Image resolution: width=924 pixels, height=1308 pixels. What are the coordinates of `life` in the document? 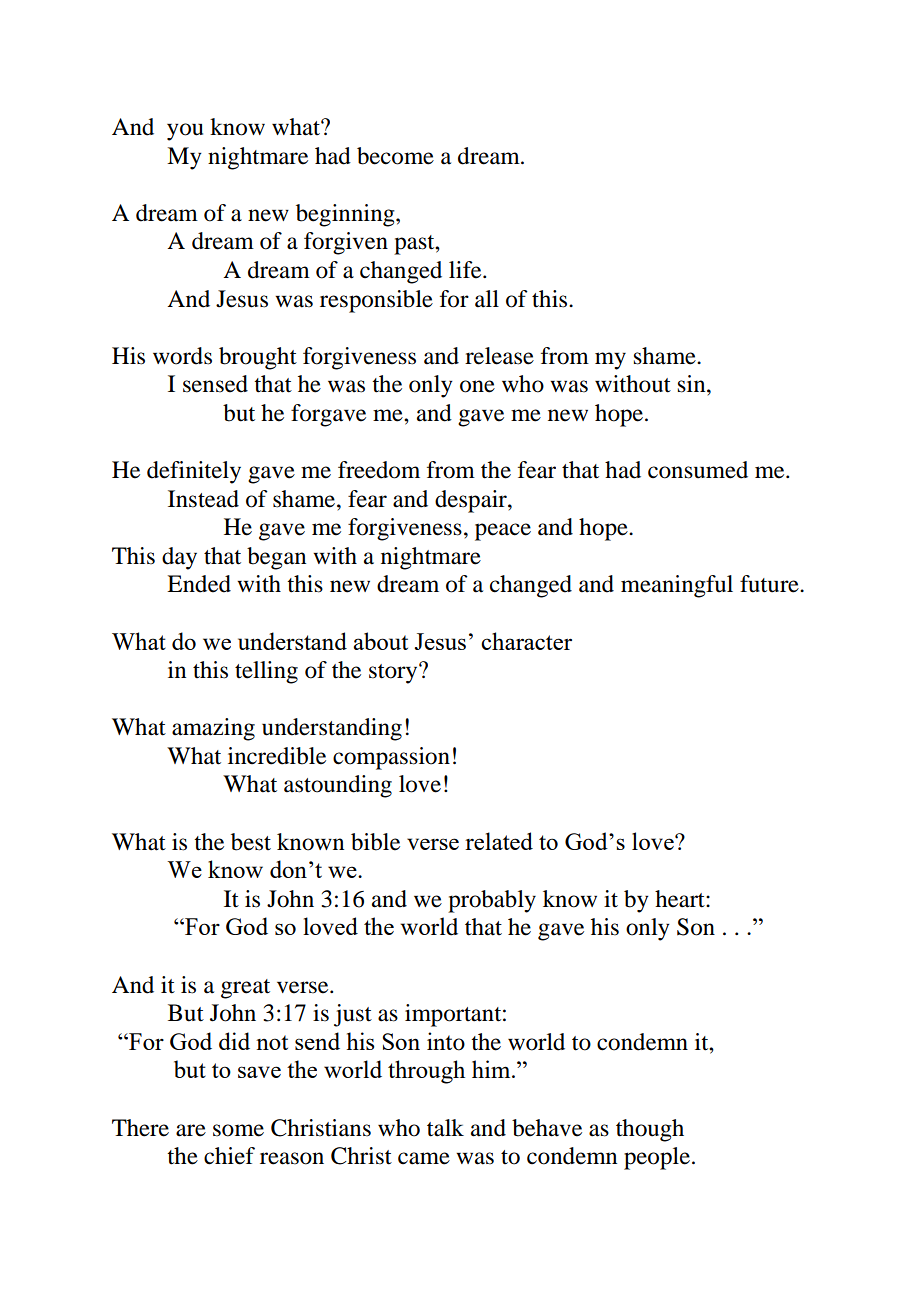 It's located at (466, 270).
